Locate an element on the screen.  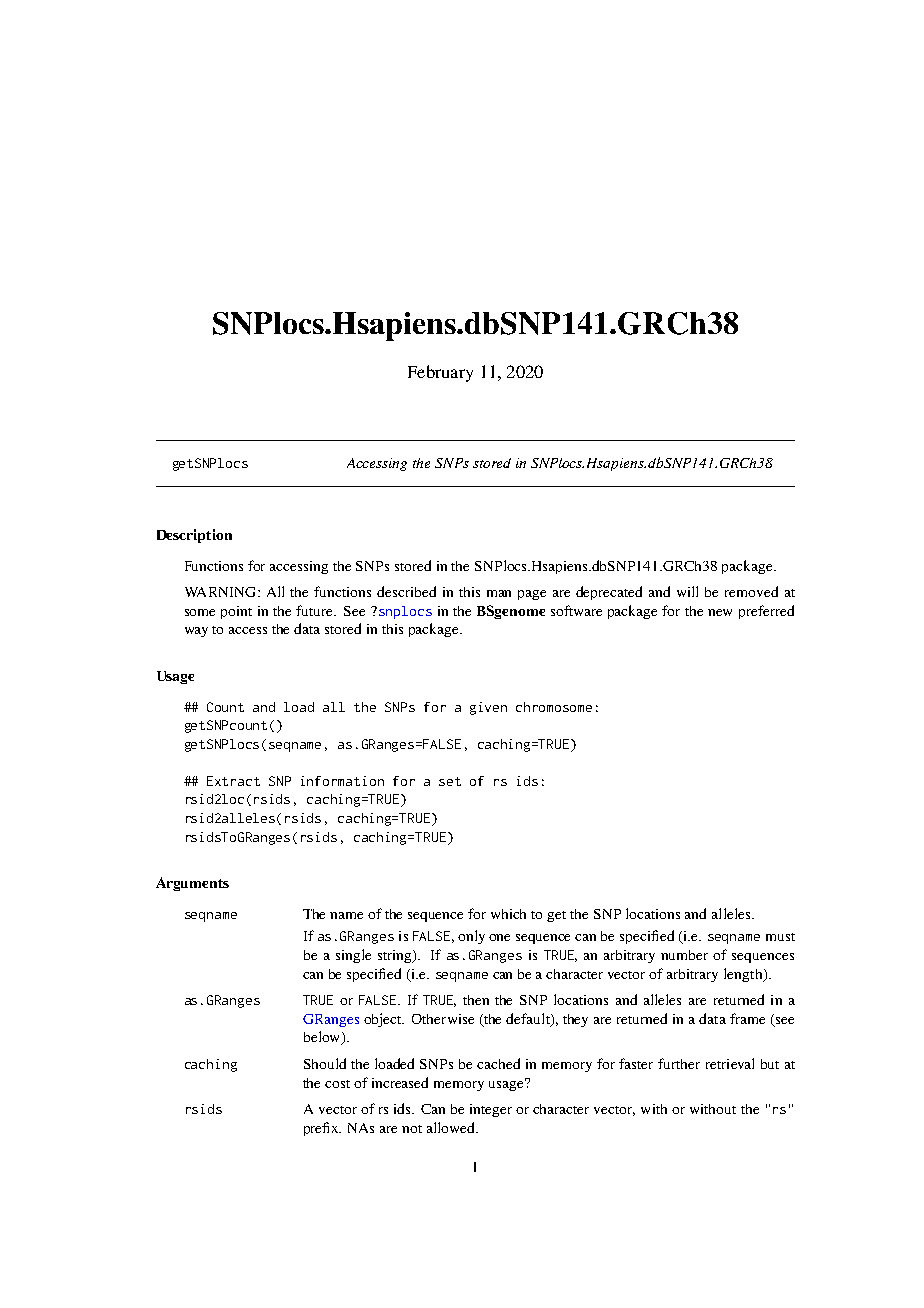
page is located at coordinates (532, 595).
